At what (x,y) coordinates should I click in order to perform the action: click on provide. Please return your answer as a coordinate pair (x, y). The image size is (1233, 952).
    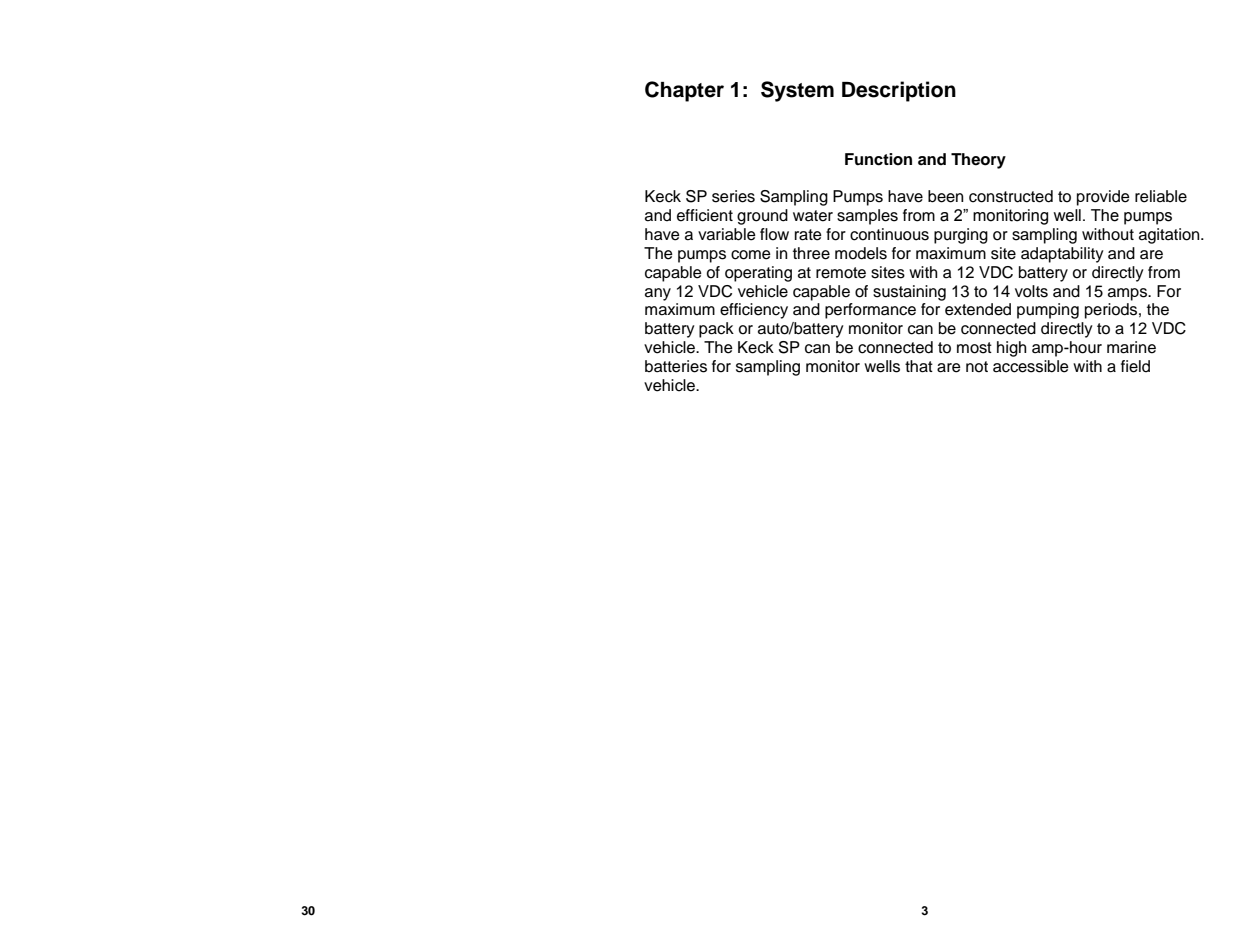
    Looking at the image, I should click on (1103, 198).
